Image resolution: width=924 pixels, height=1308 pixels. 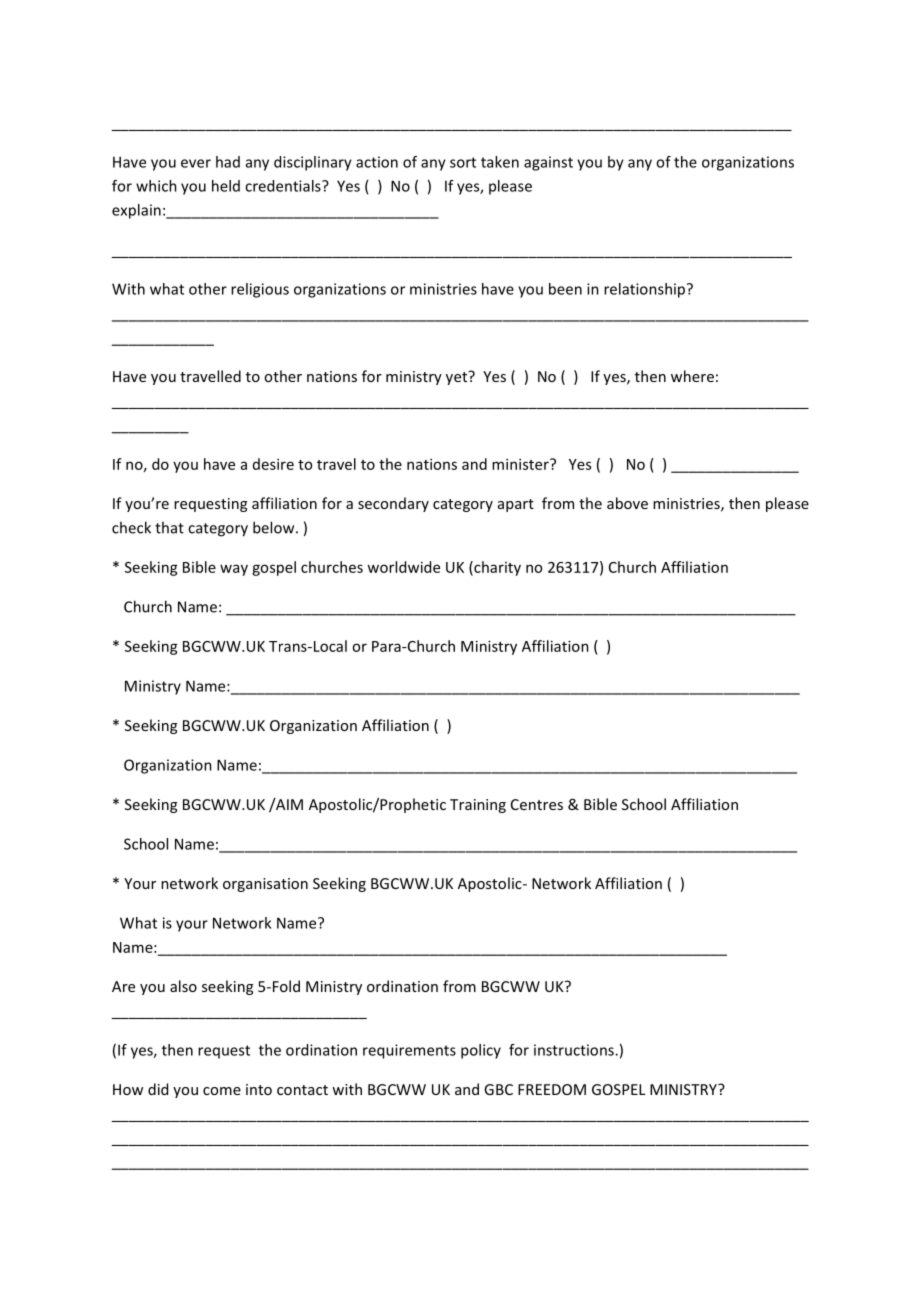 What do you see at coordinates (222, 1091) in the screenshot?
I see `come` at bounding box center [222, 1091].
